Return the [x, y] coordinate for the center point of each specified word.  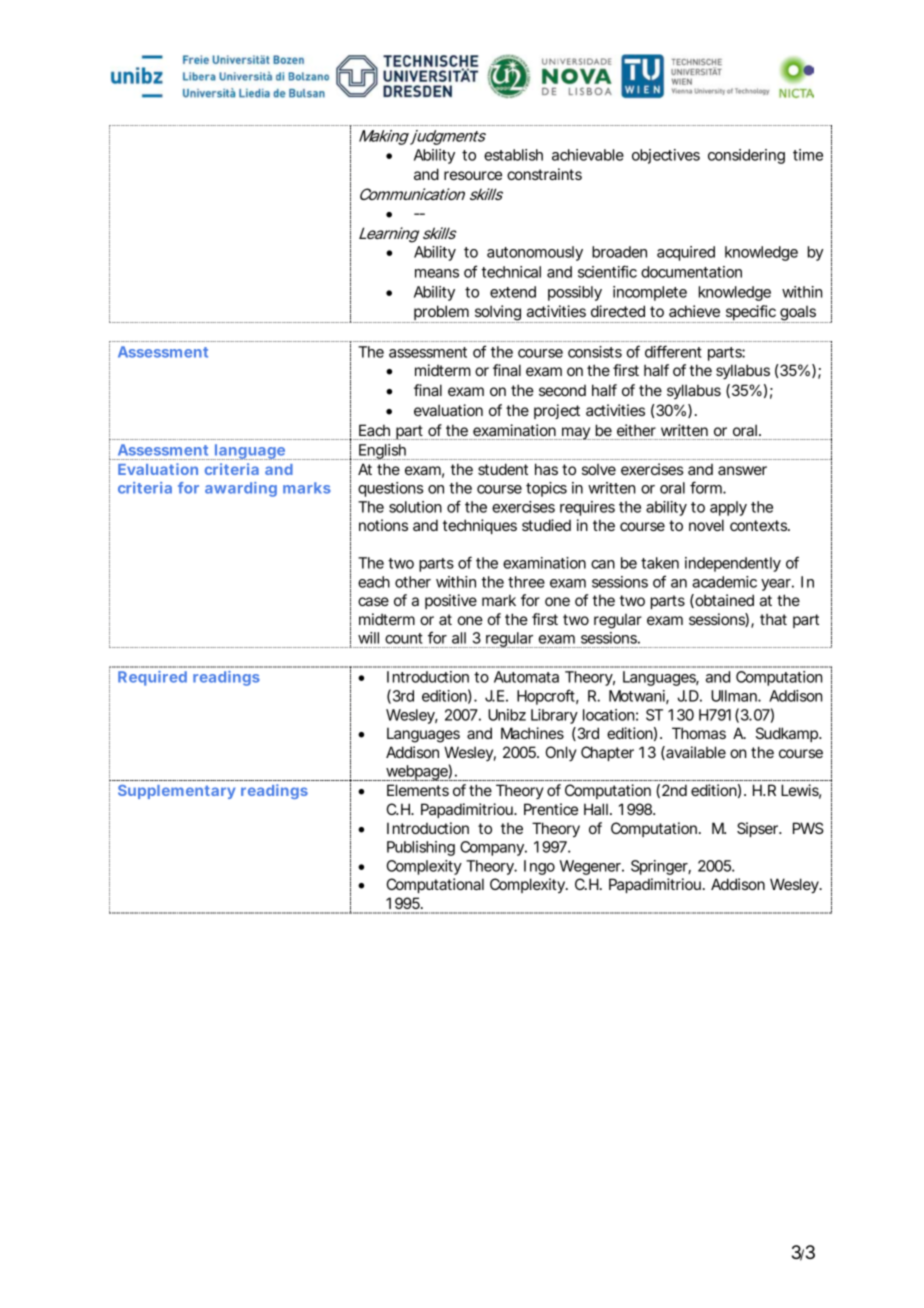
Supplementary [177, 792]
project [557, 411]
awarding [241, 489]
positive [451, 601]
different [673, 351]
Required [152, 678]
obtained [723, 601]
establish [513, 155]
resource [473, 175]
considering [746, 156]
